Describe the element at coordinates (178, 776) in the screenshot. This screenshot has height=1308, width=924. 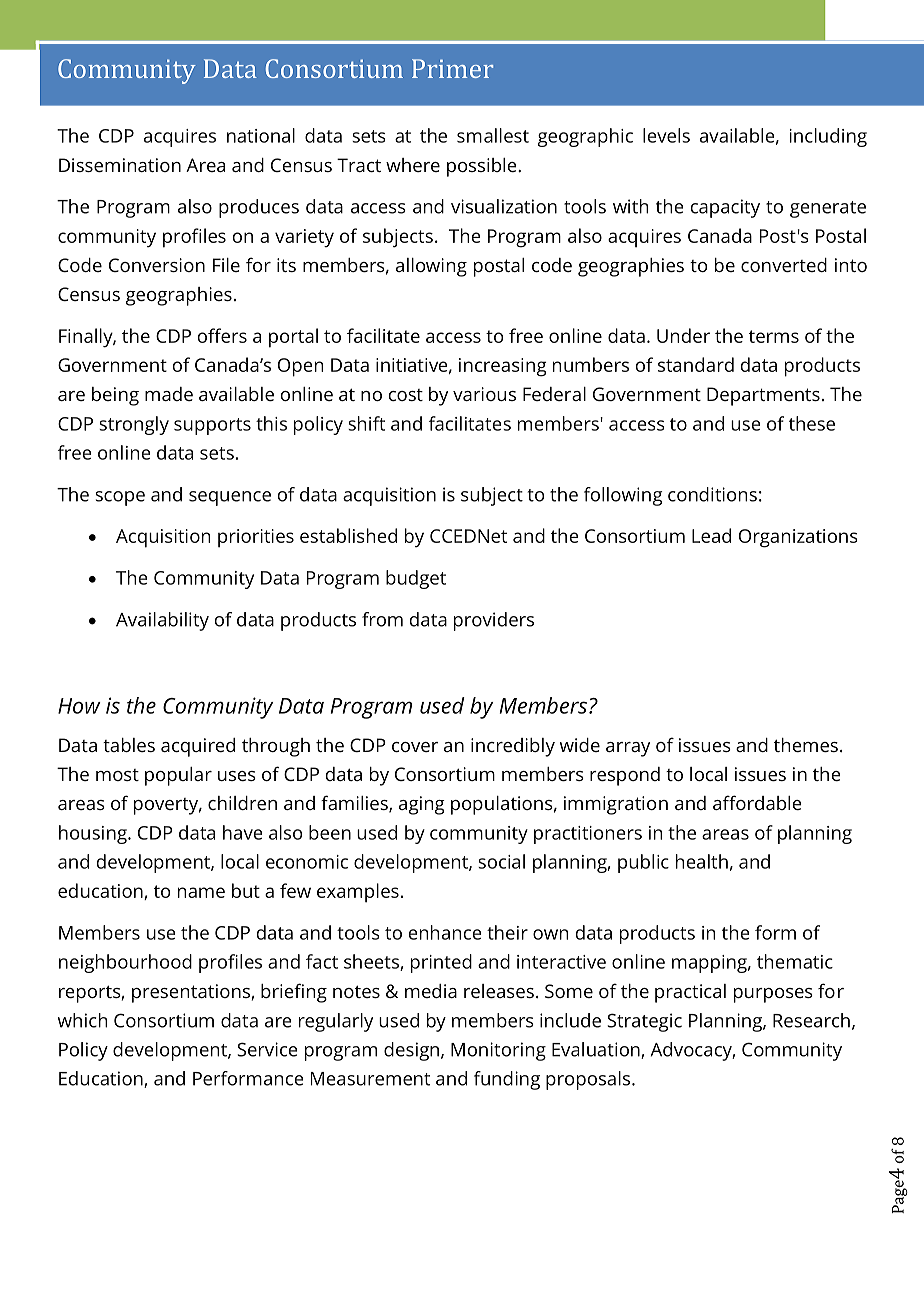
I see `popular` at that location.
